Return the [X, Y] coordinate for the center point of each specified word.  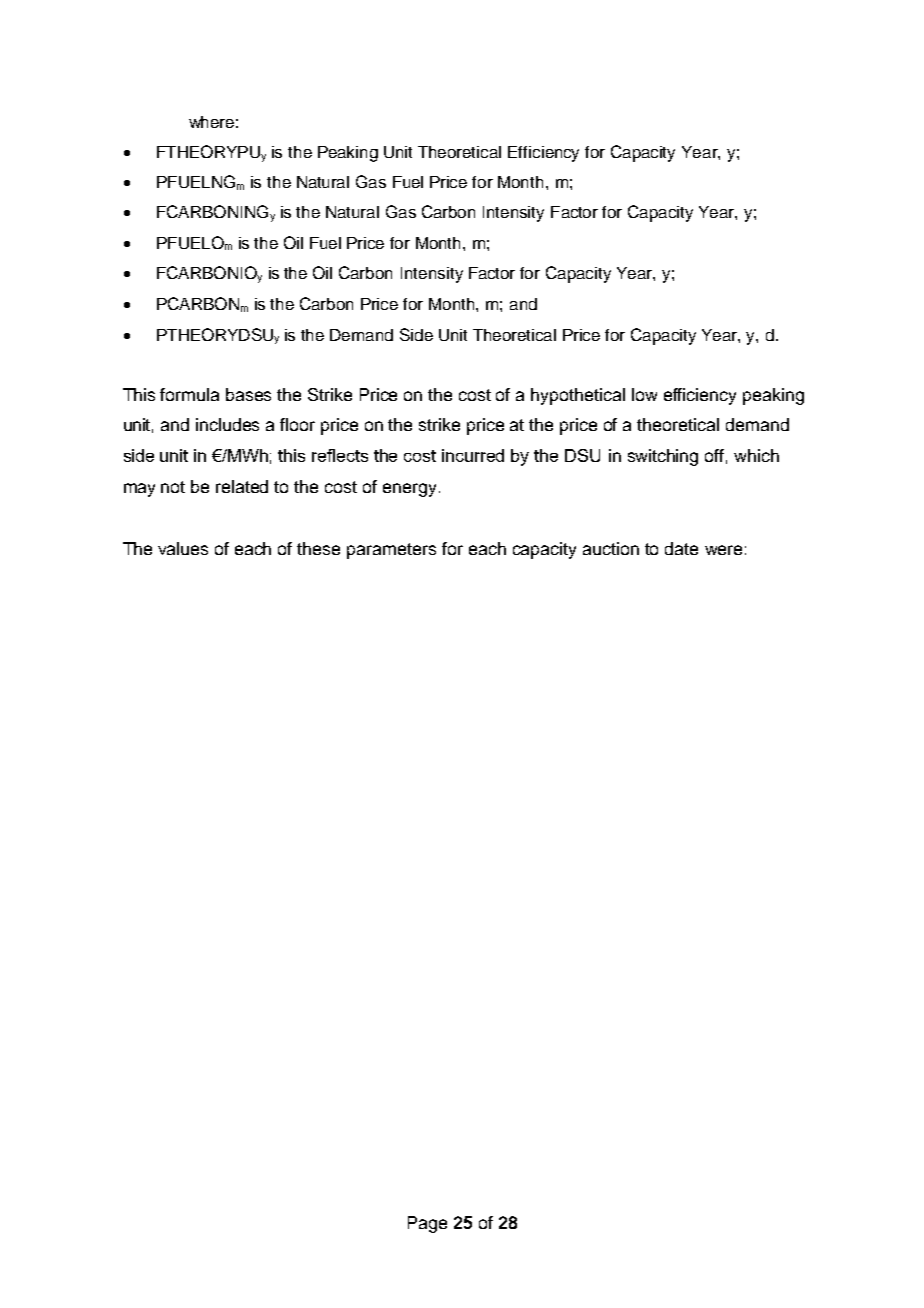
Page [427, 1224]
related [242, 486]
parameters [391, 551]
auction [611, 548]
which [756, 455]
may [139, 490]
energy [409, 490]
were [723, 550]
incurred [473, 455]
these [318, 548]
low [644, 394]
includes [227, 424]
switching [663, 457]
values [183, 548]
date [681, 548]
